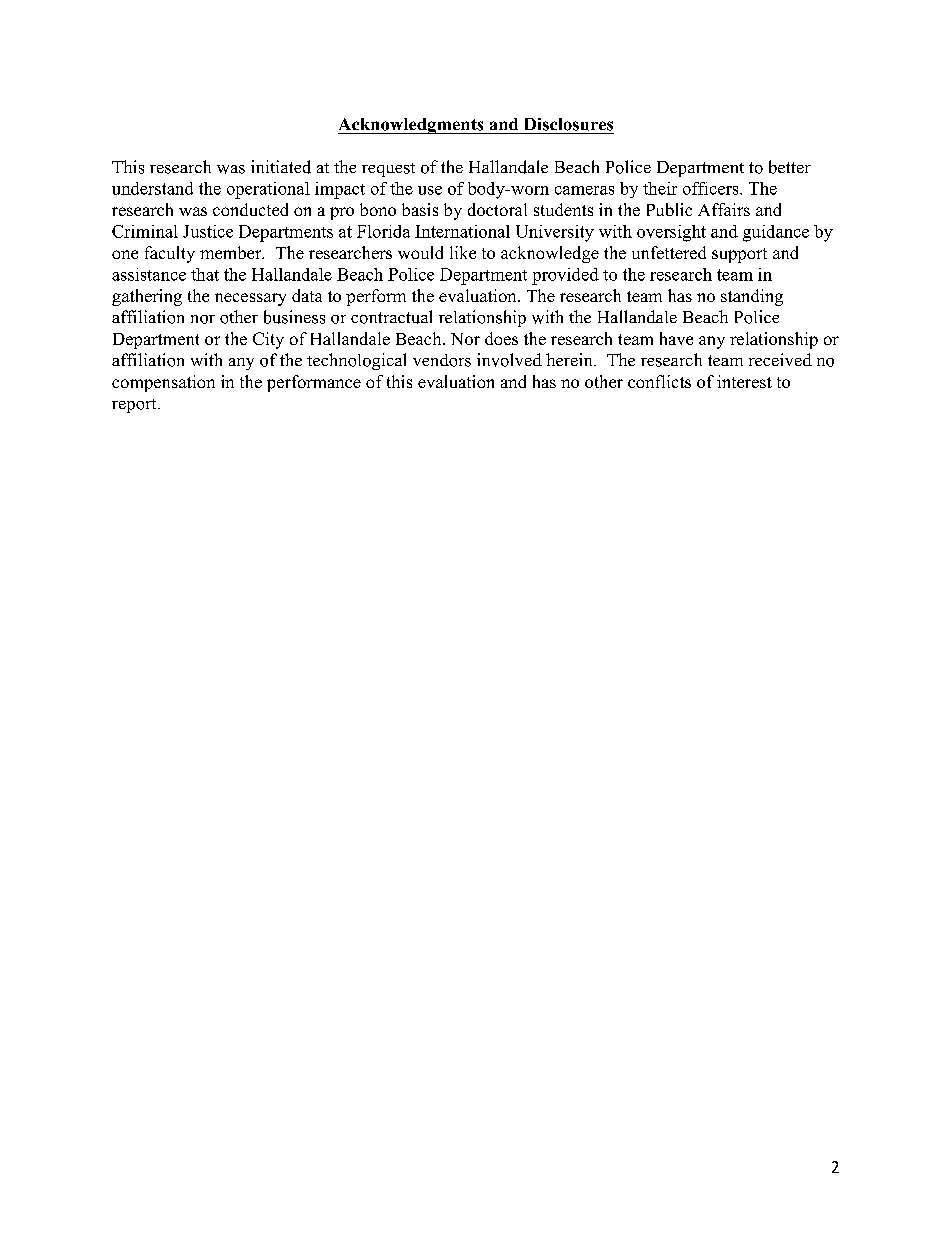 The height and width of the screenshot is (1233, 952). I want to click on compensation, so click(163, 383).
